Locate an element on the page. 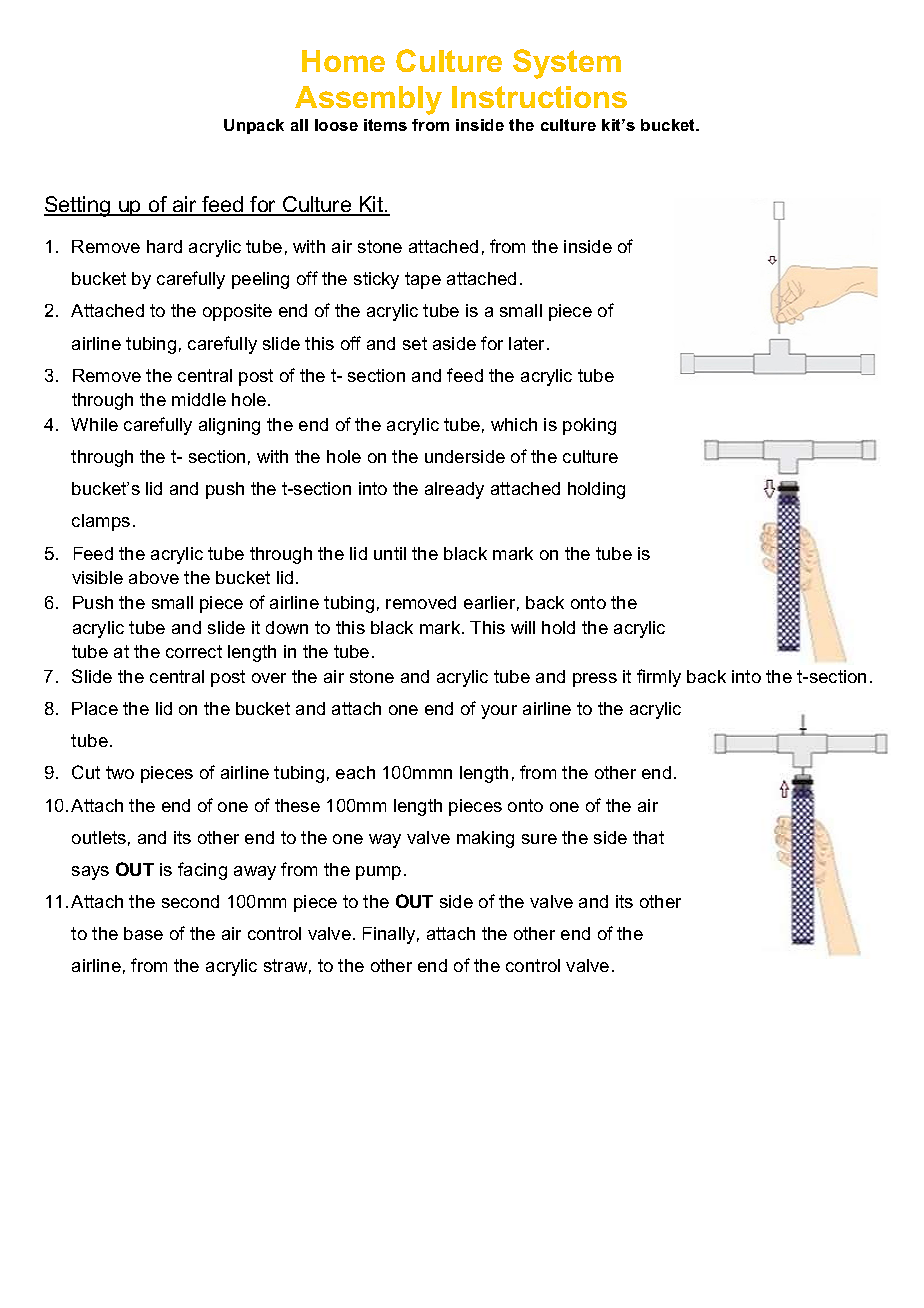  middle is located at coordinates (199, 399).
